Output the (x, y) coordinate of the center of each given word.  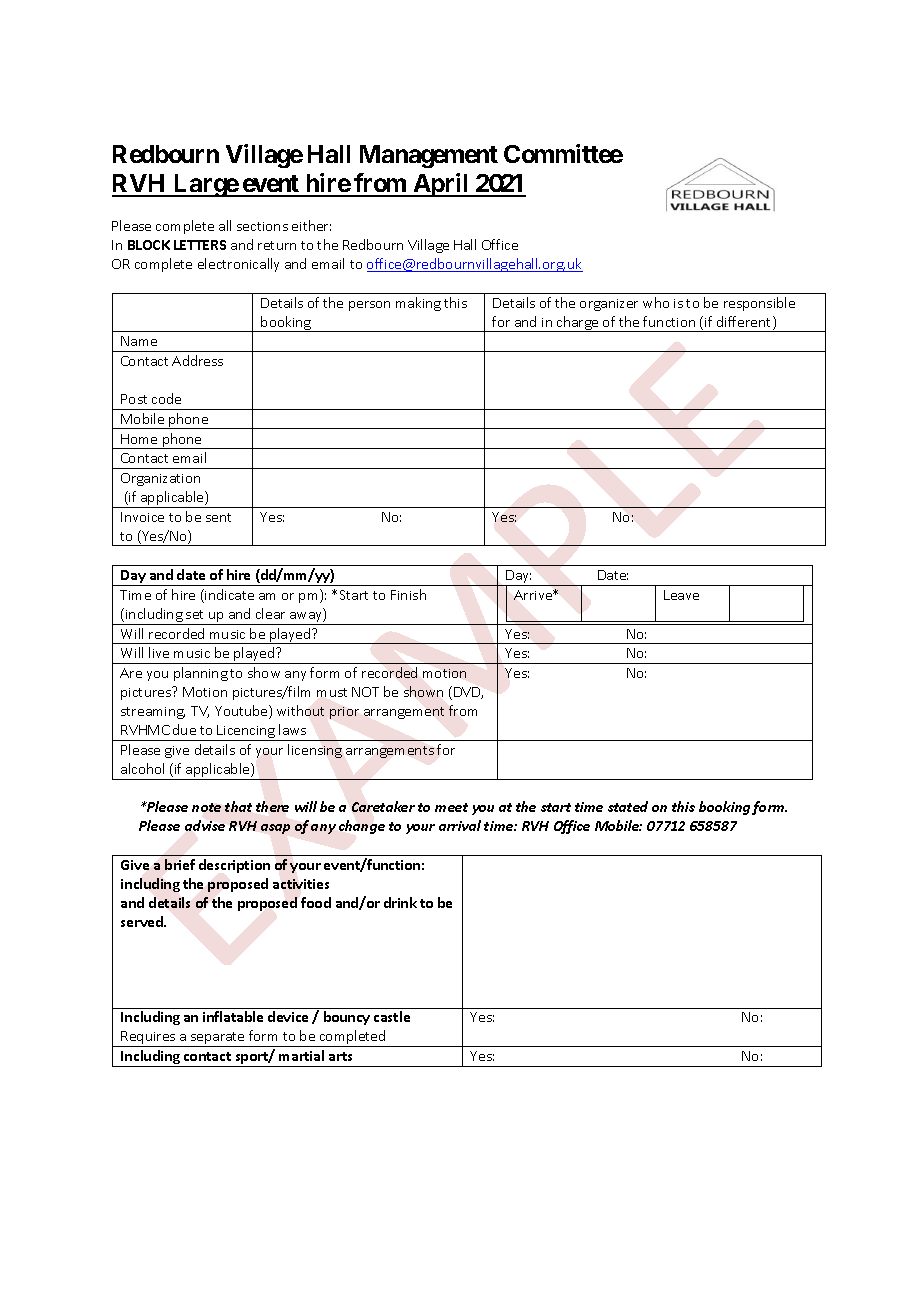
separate (218, 1039)
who (656, 302)
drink (400, 902)
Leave (681, 595)
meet (451, 807)
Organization (160, 479)
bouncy (347, 1018)
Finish (408, 594)
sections (262, 226)
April (441, 185)
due (184, 729)
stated (628, 806)
